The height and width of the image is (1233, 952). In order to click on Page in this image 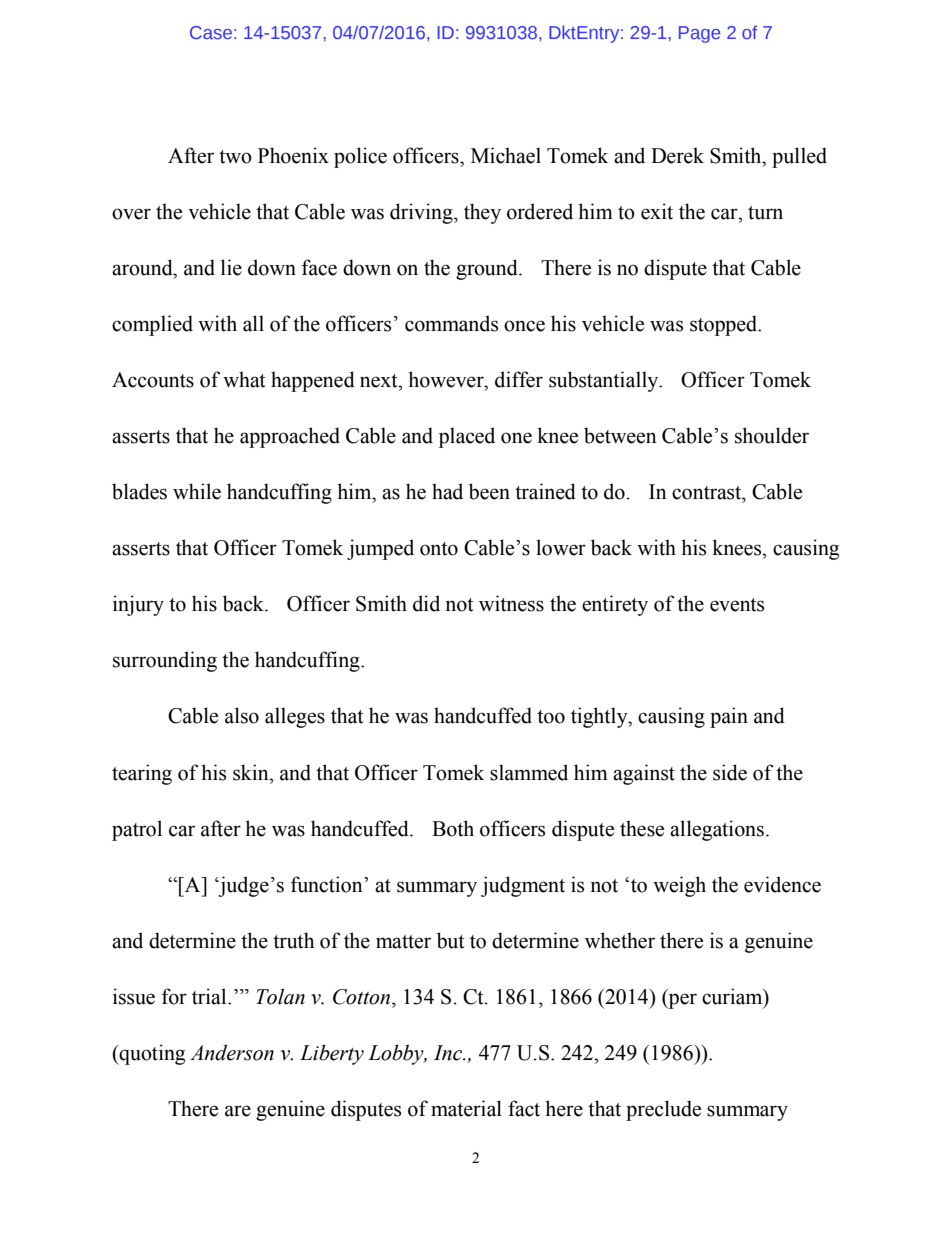, I will do `click(699, 34)`.
